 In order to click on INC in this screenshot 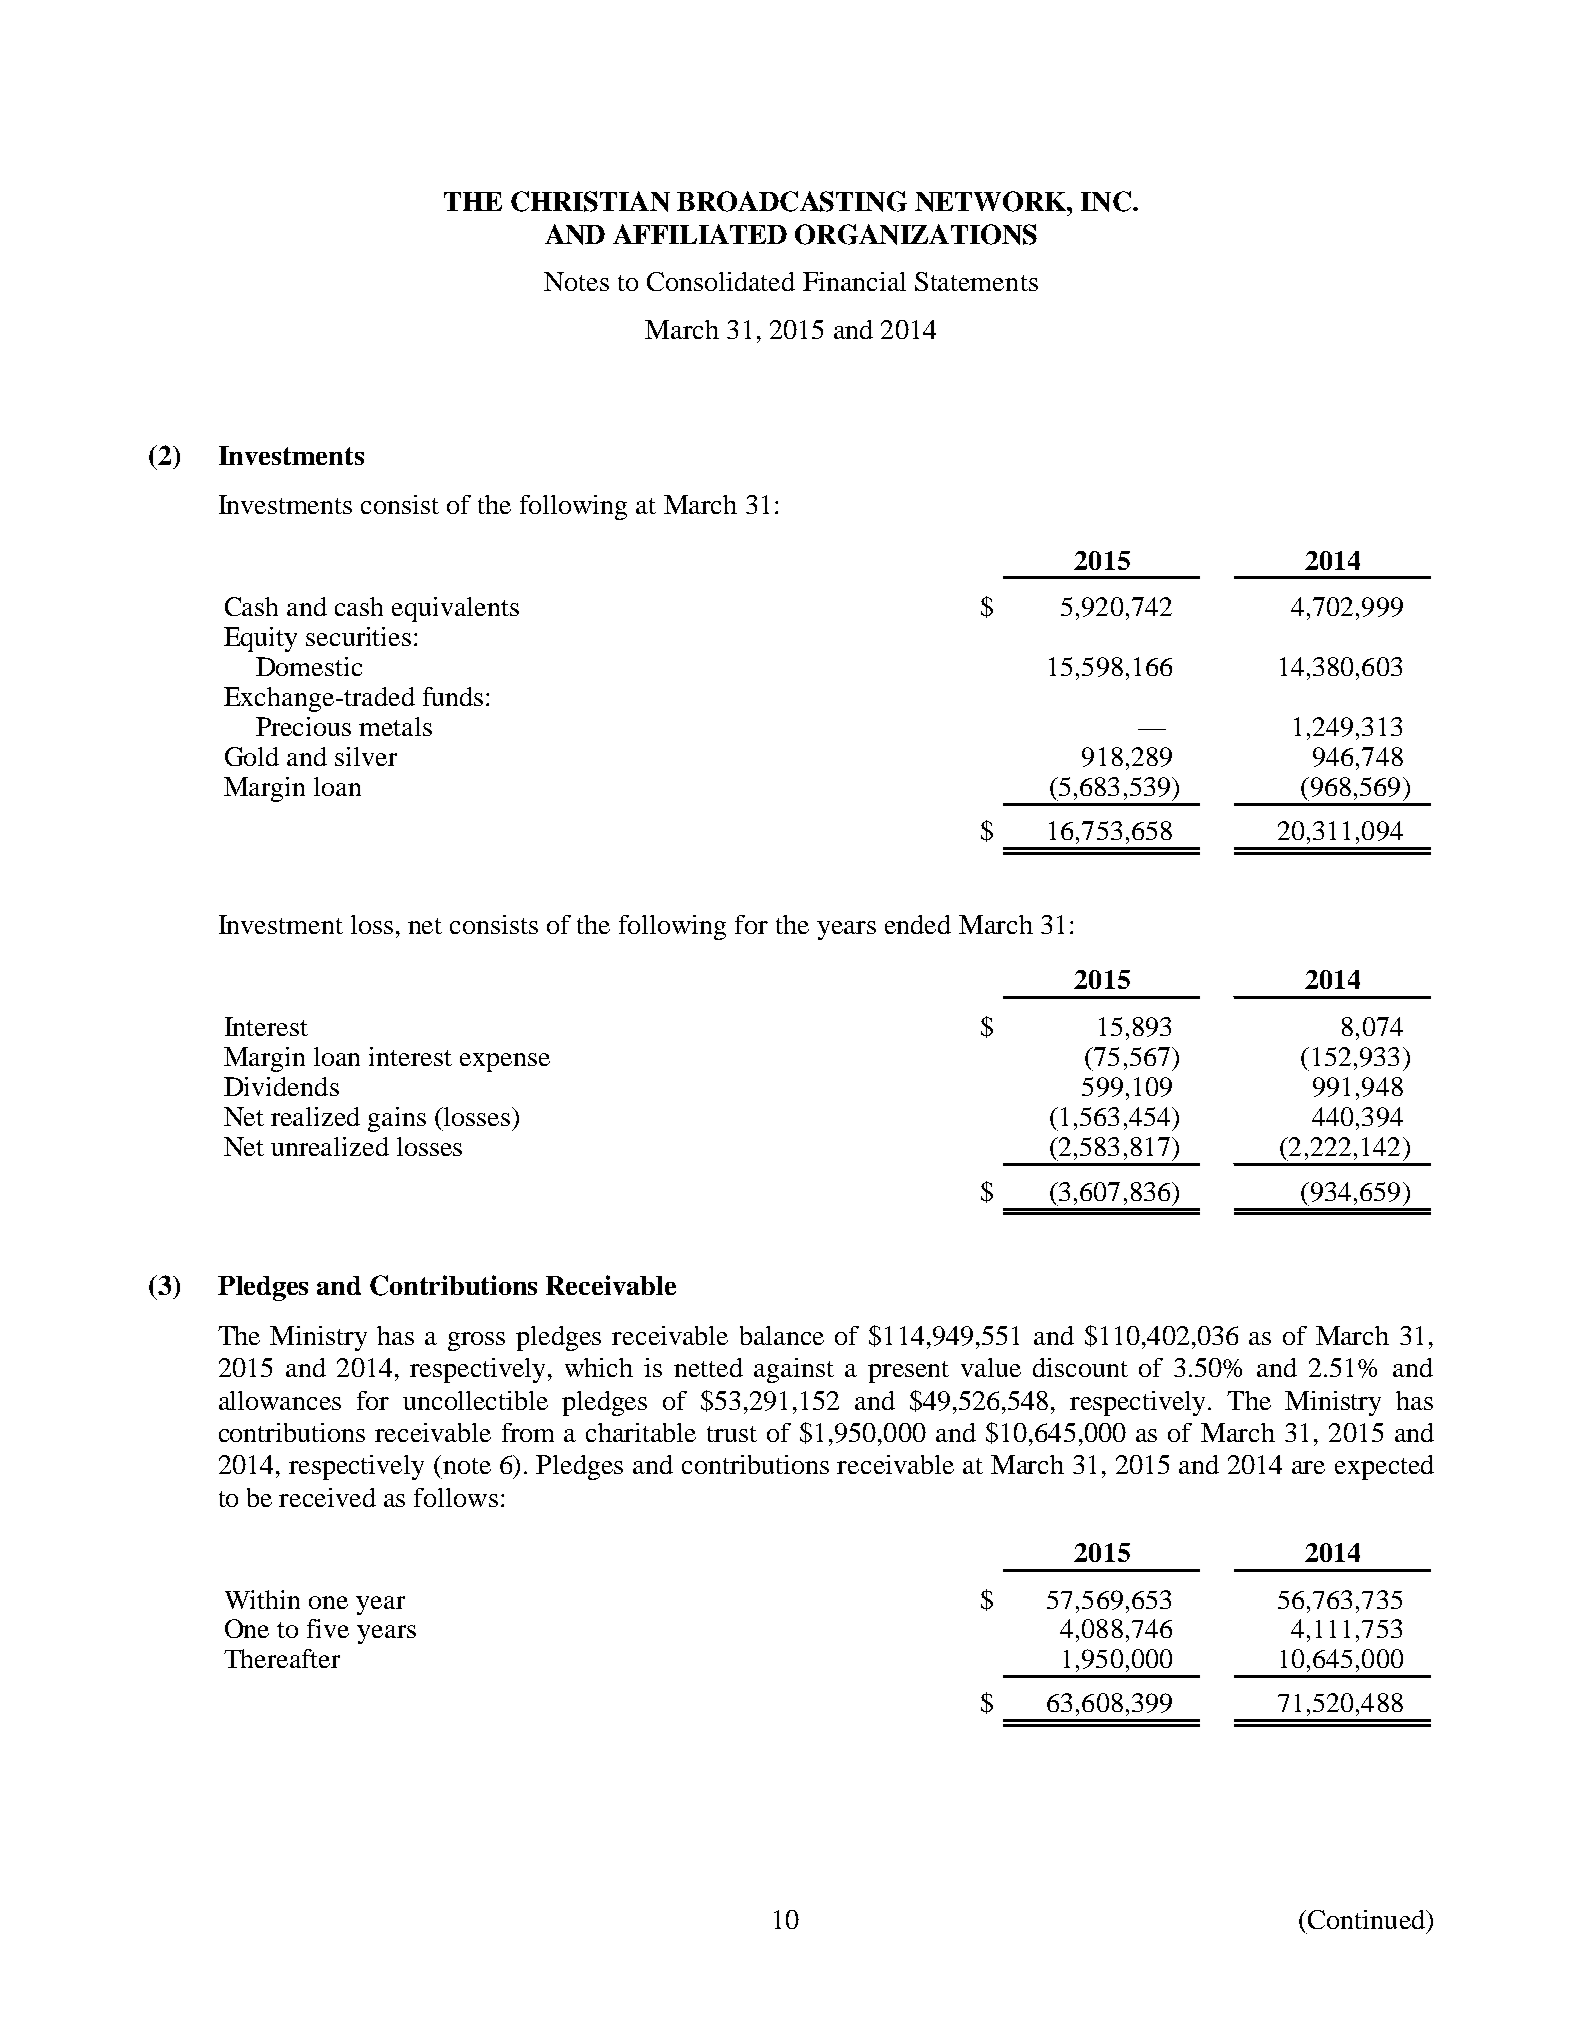, I will do `click(1107, 201)`.
